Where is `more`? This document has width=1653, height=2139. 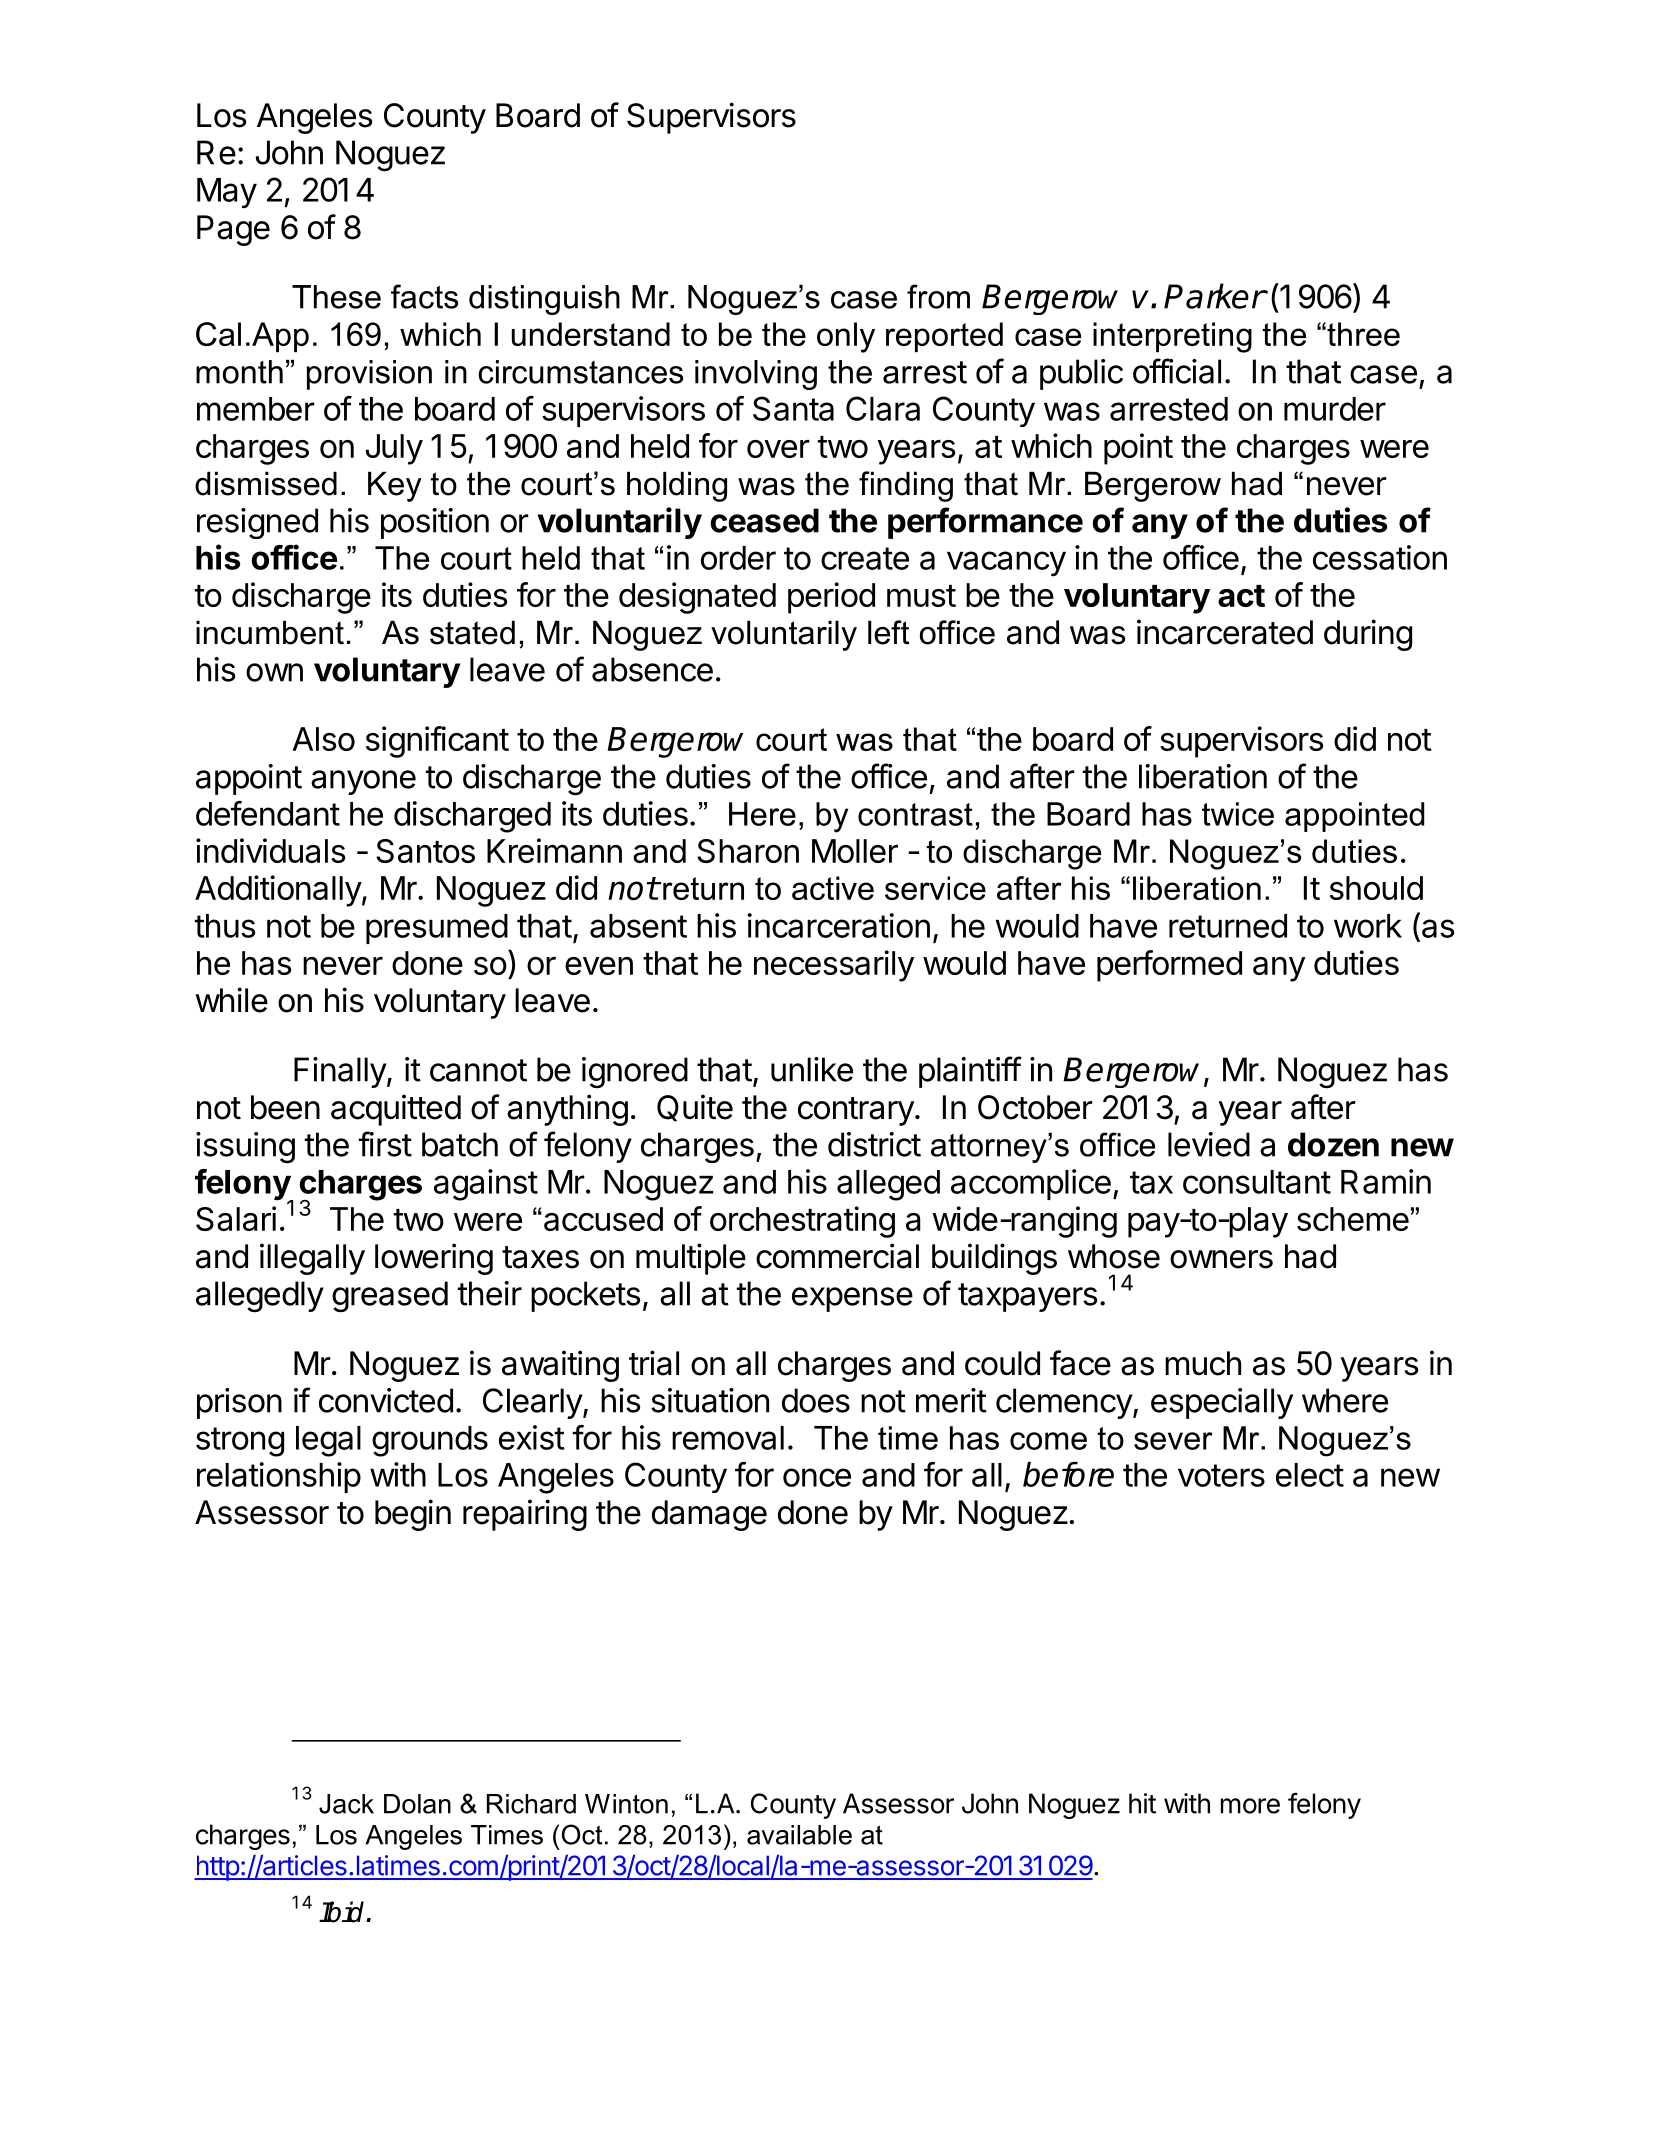
more is located at coordinates (1250, 1806).
